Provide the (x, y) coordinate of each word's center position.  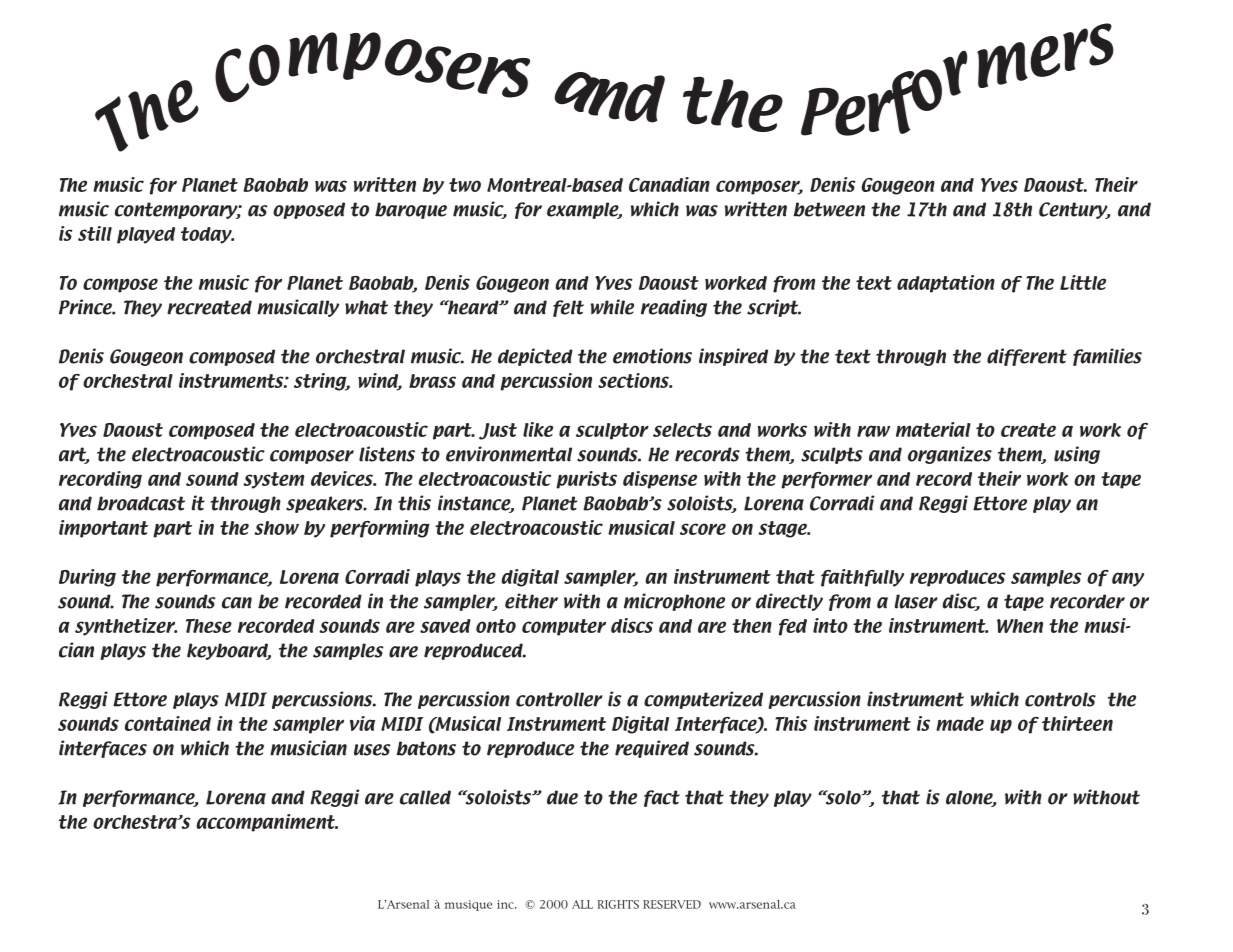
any (1128, 579)
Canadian (669, 184)
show (276, 528)
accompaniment (267, 823)
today (207, 235)
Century (1074, 210)
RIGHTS (618, 904)
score (703, 529)
